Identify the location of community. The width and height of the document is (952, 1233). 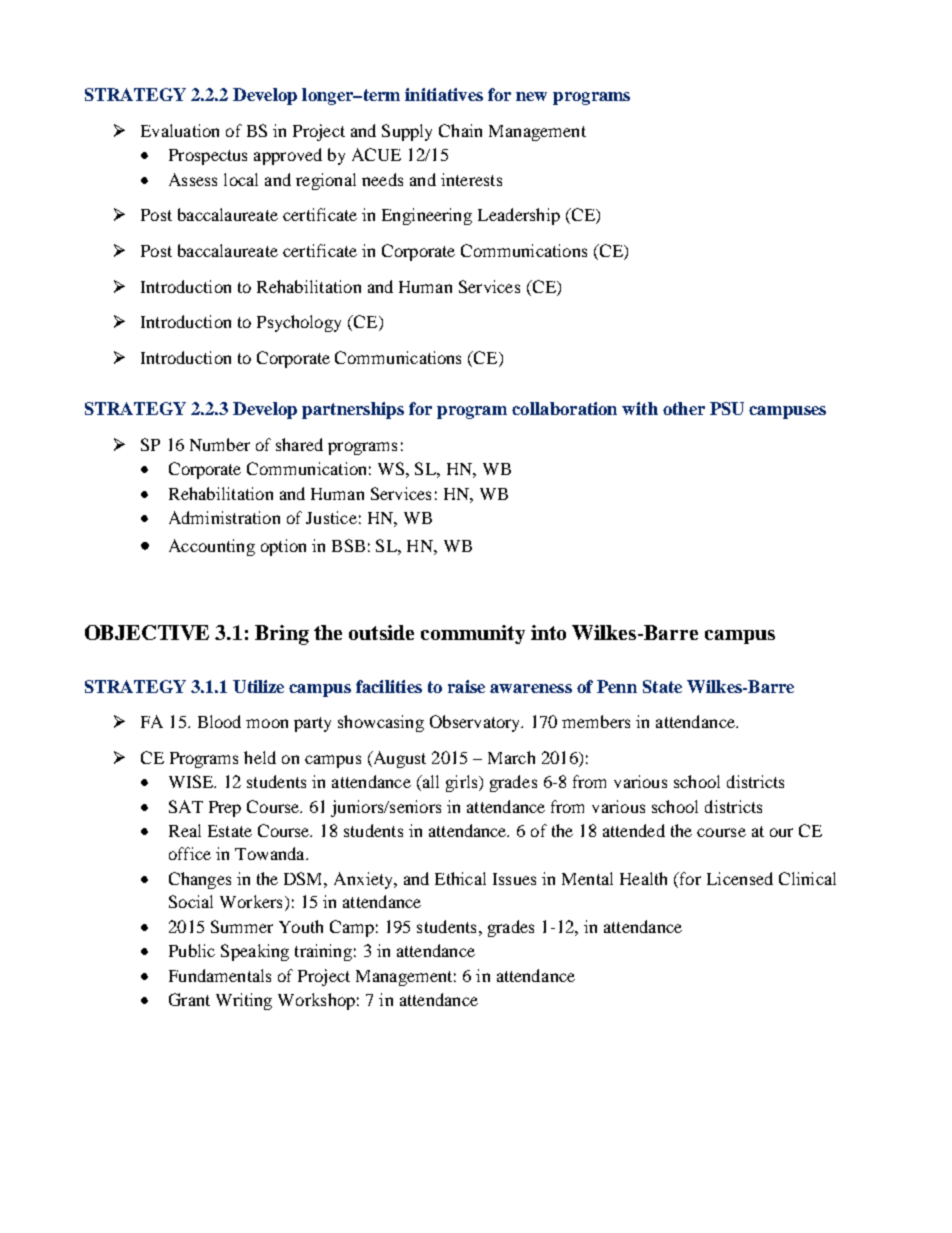
(473, 634).
